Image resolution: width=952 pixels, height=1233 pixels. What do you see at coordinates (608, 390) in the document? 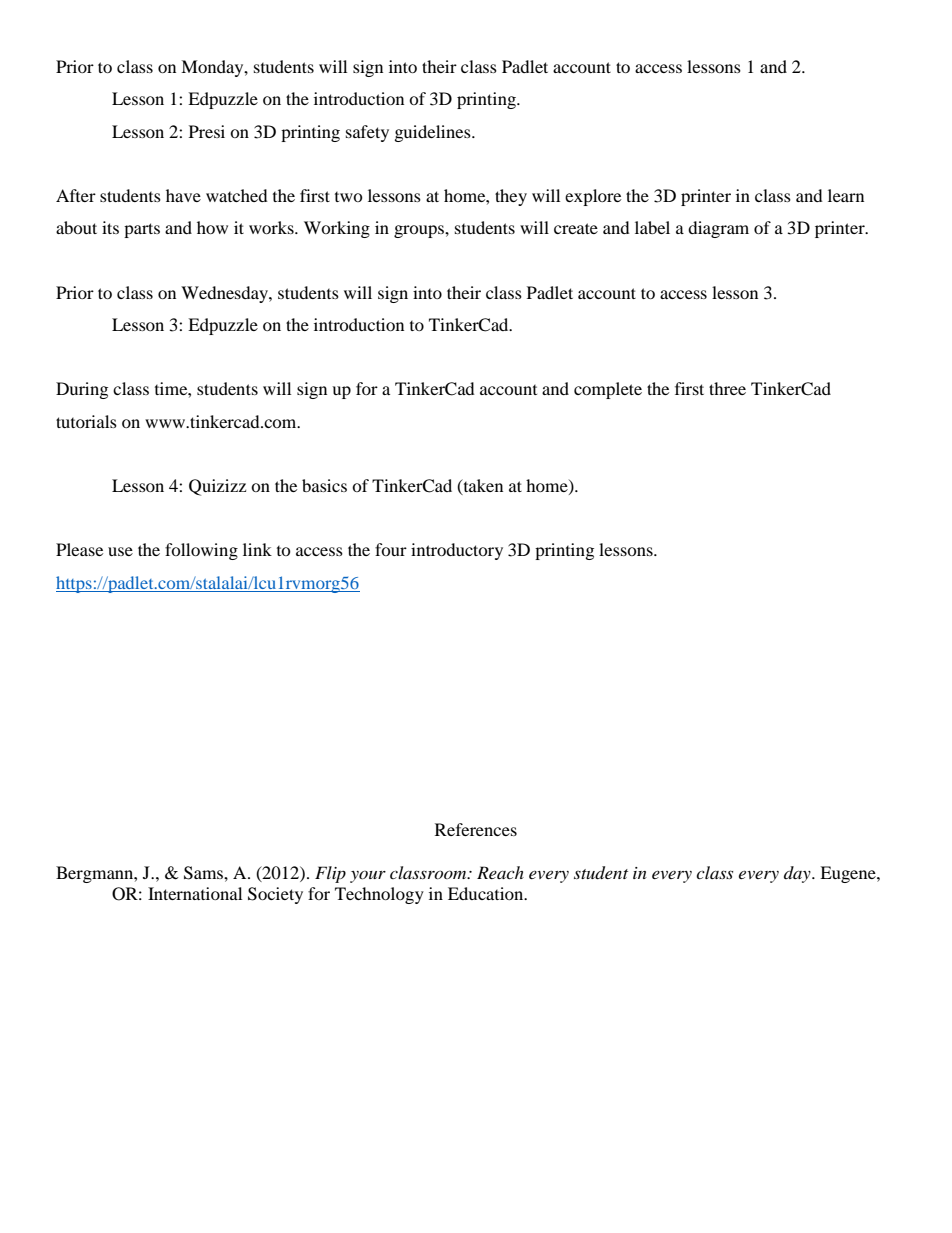
I see `complete` at bounding box center [608, 390].
